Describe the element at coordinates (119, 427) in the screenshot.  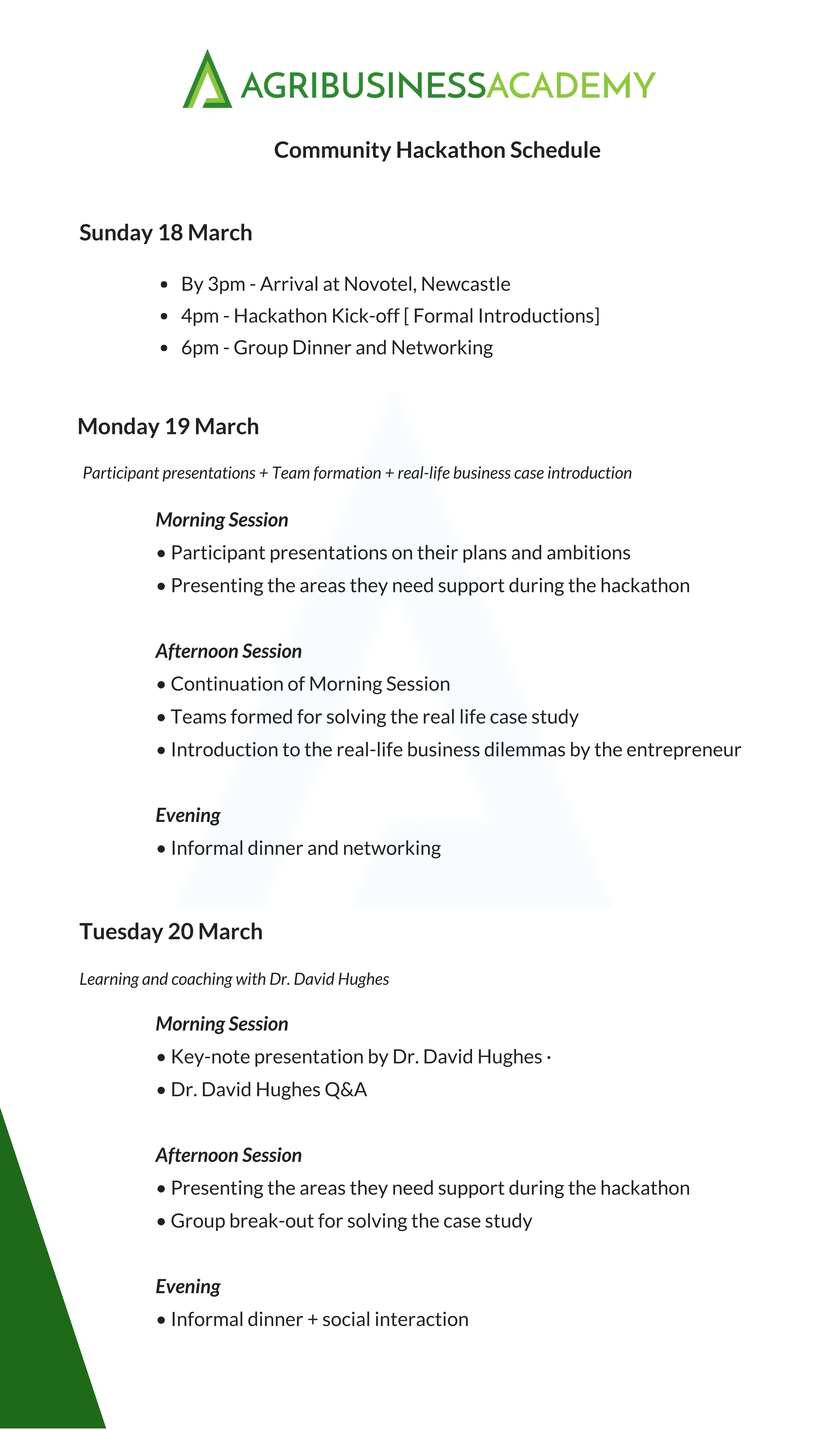
I see `Monday` at that location.
